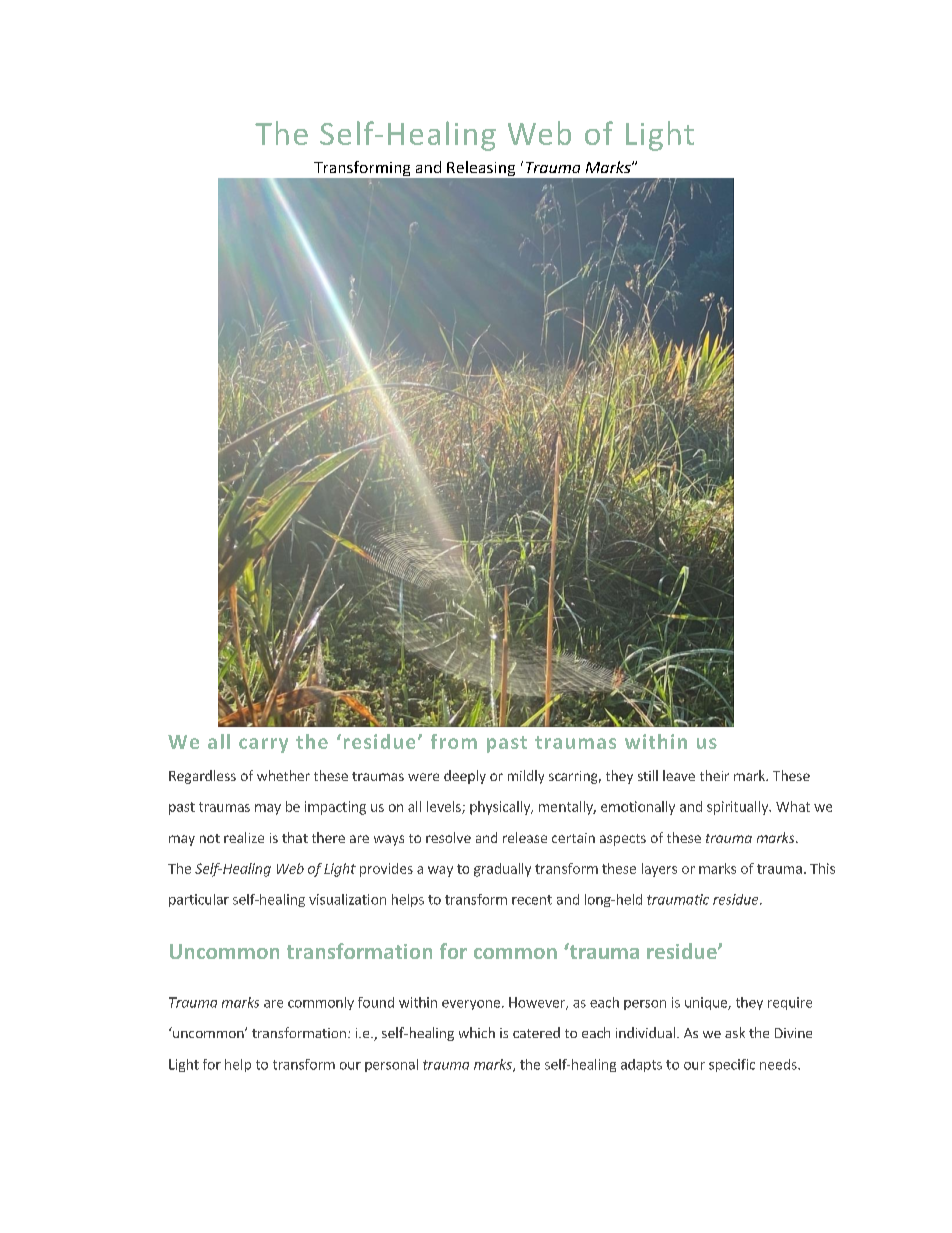 The image size is (952, 1233). I want to click on visualization, so click(347, 899).
